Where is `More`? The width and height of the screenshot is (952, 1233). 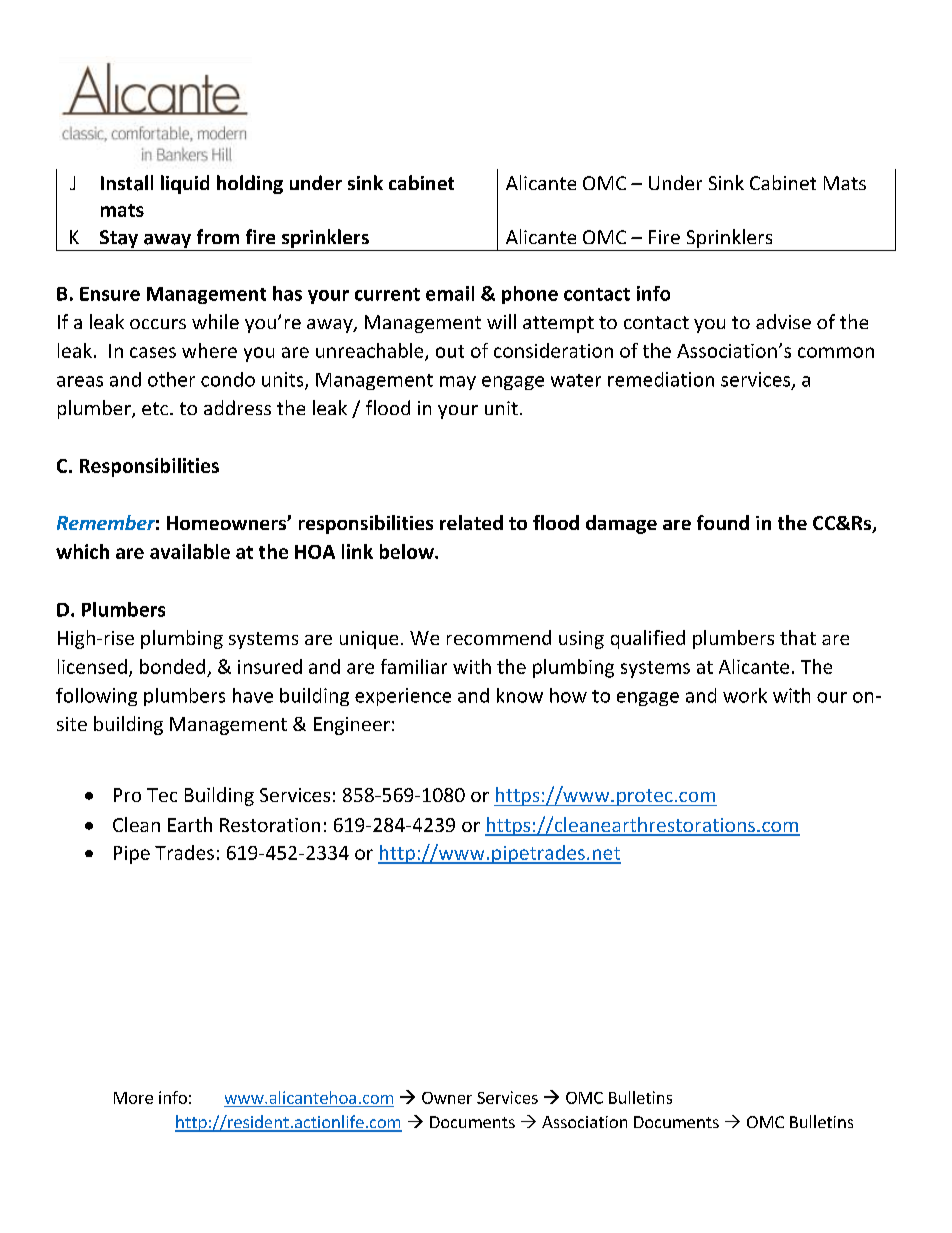 More is located at coordinates (133, 1098).
